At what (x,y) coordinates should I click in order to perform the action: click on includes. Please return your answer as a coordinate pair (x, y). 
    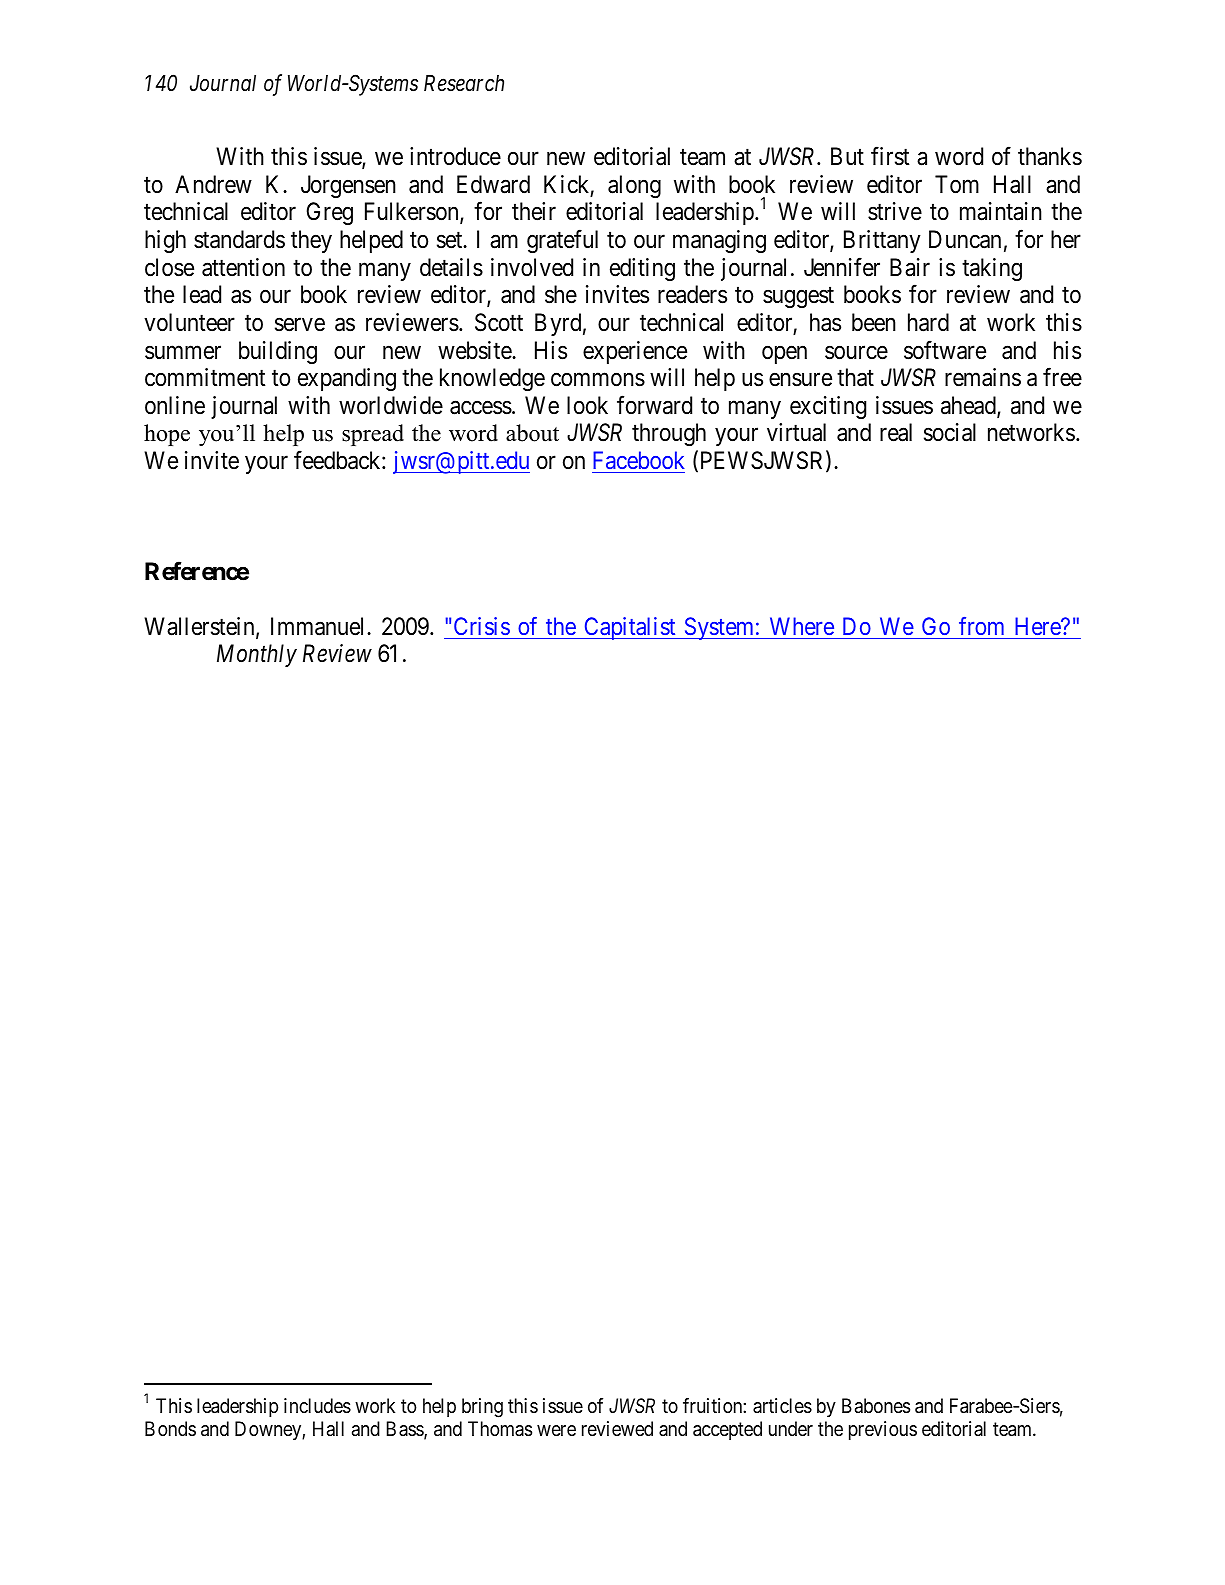
    Looking at the image, I should click on (317, 1406).
